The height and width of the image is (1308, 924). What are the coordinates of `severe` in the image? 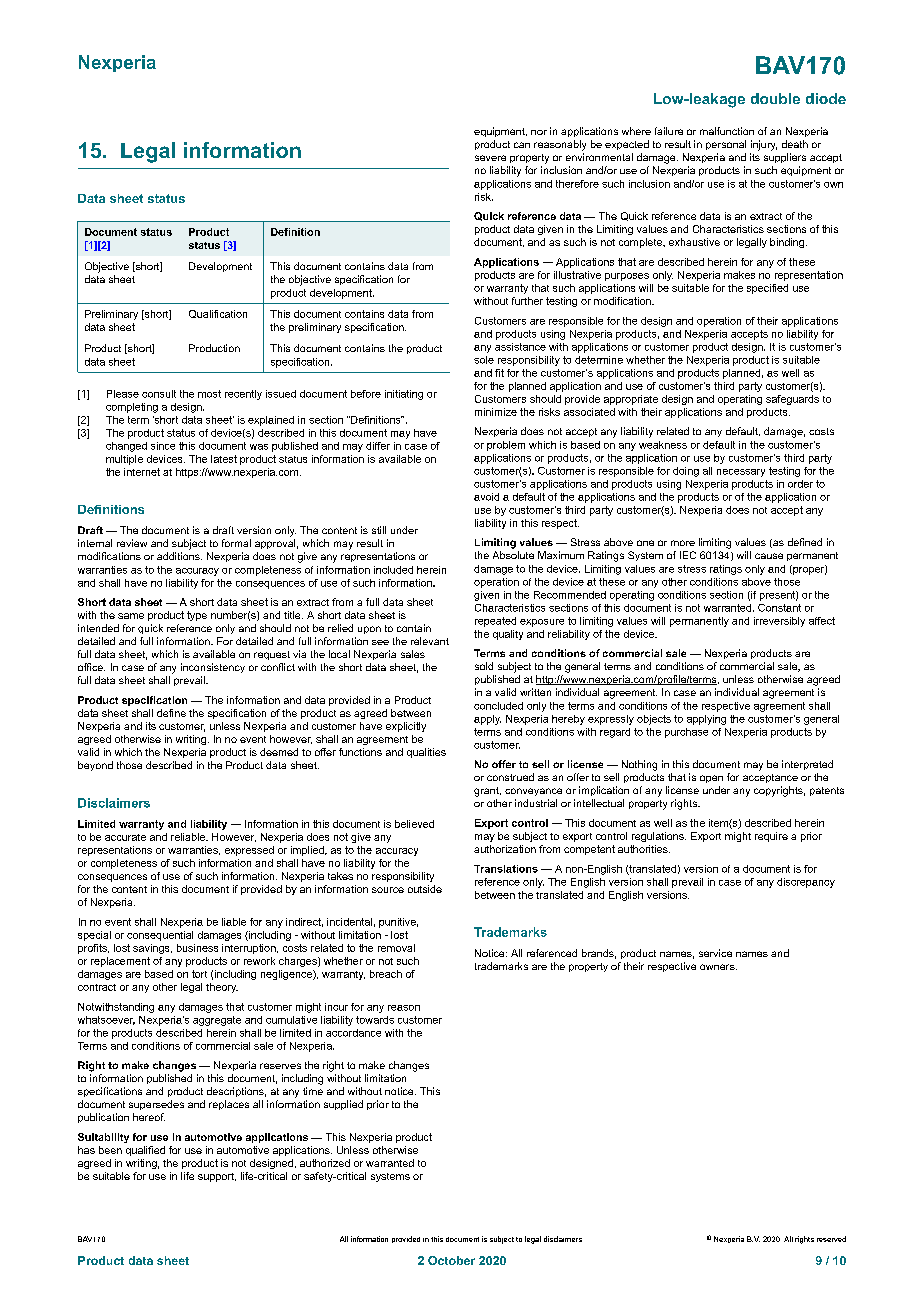 It's located at (490, 158).
